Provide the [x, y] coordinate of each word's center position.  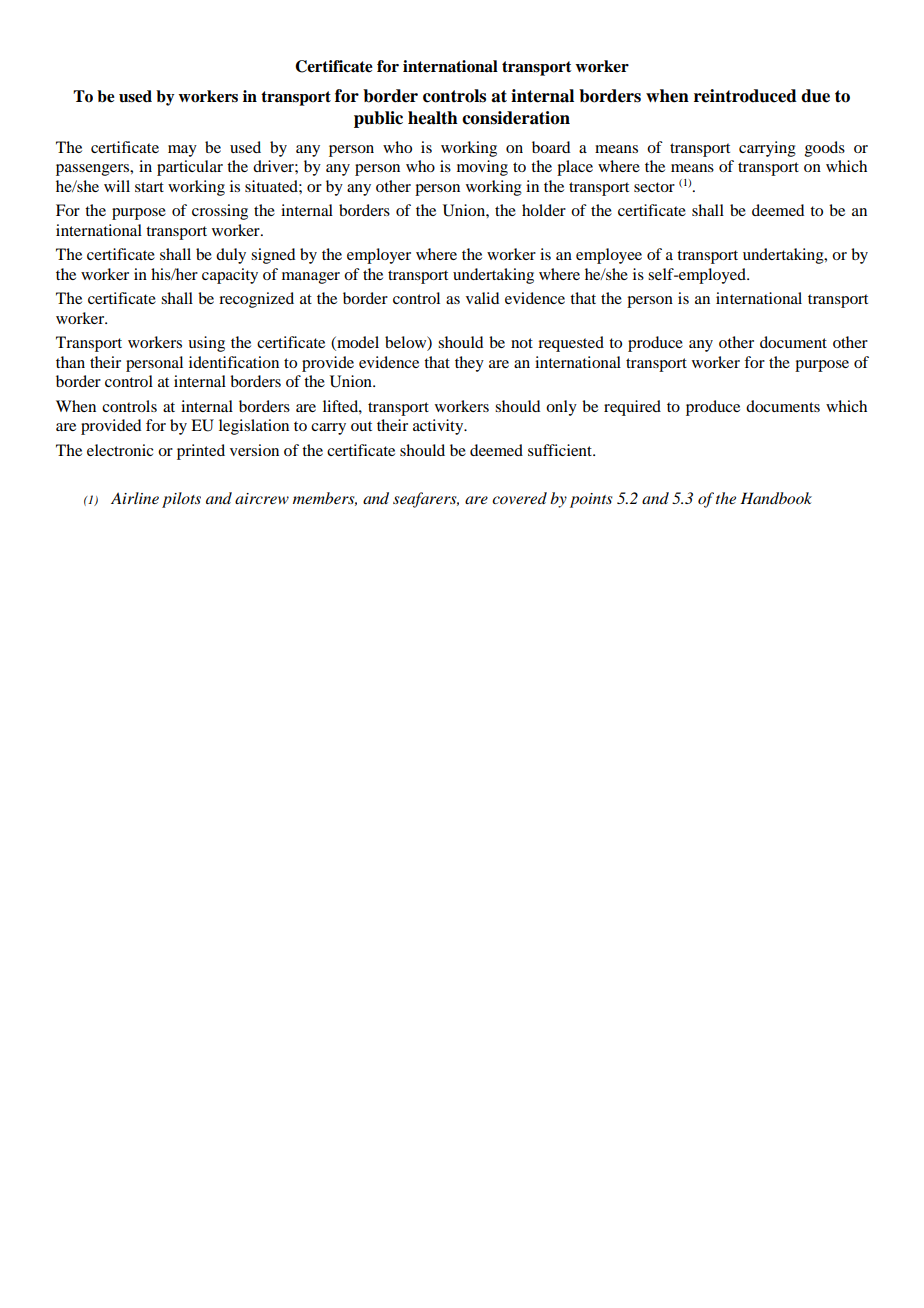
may [182, 151]
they [469, 364]
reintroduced [745, 96]
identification [234, 362]
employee [609, 256]
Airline [135, 498]
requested [571, 344]
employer [379, 256]
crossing [220, 212]
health [433, 118]
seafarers [426, 500]
